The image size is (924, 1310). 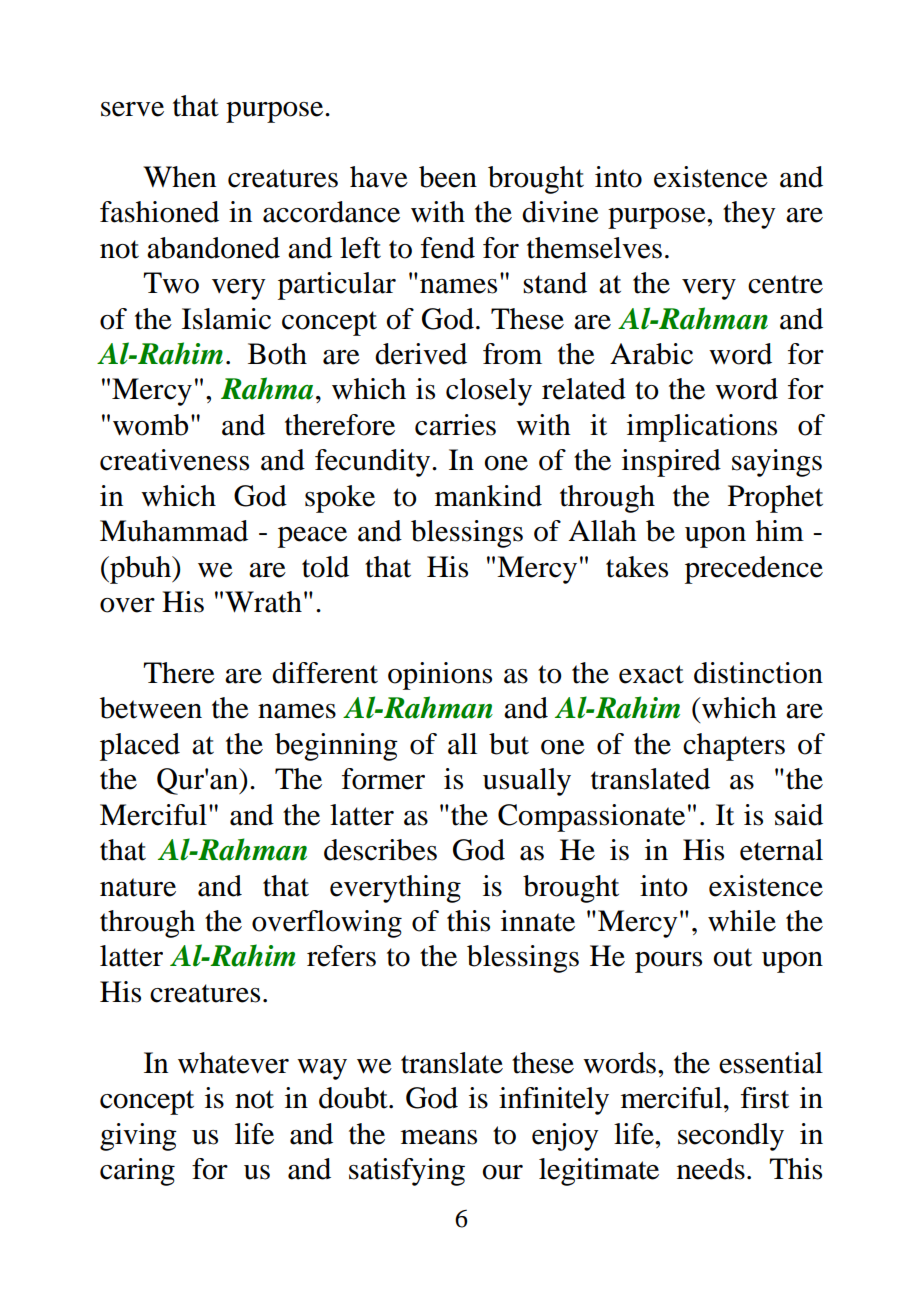 I want to click on out, so click(x=733, y=957).
